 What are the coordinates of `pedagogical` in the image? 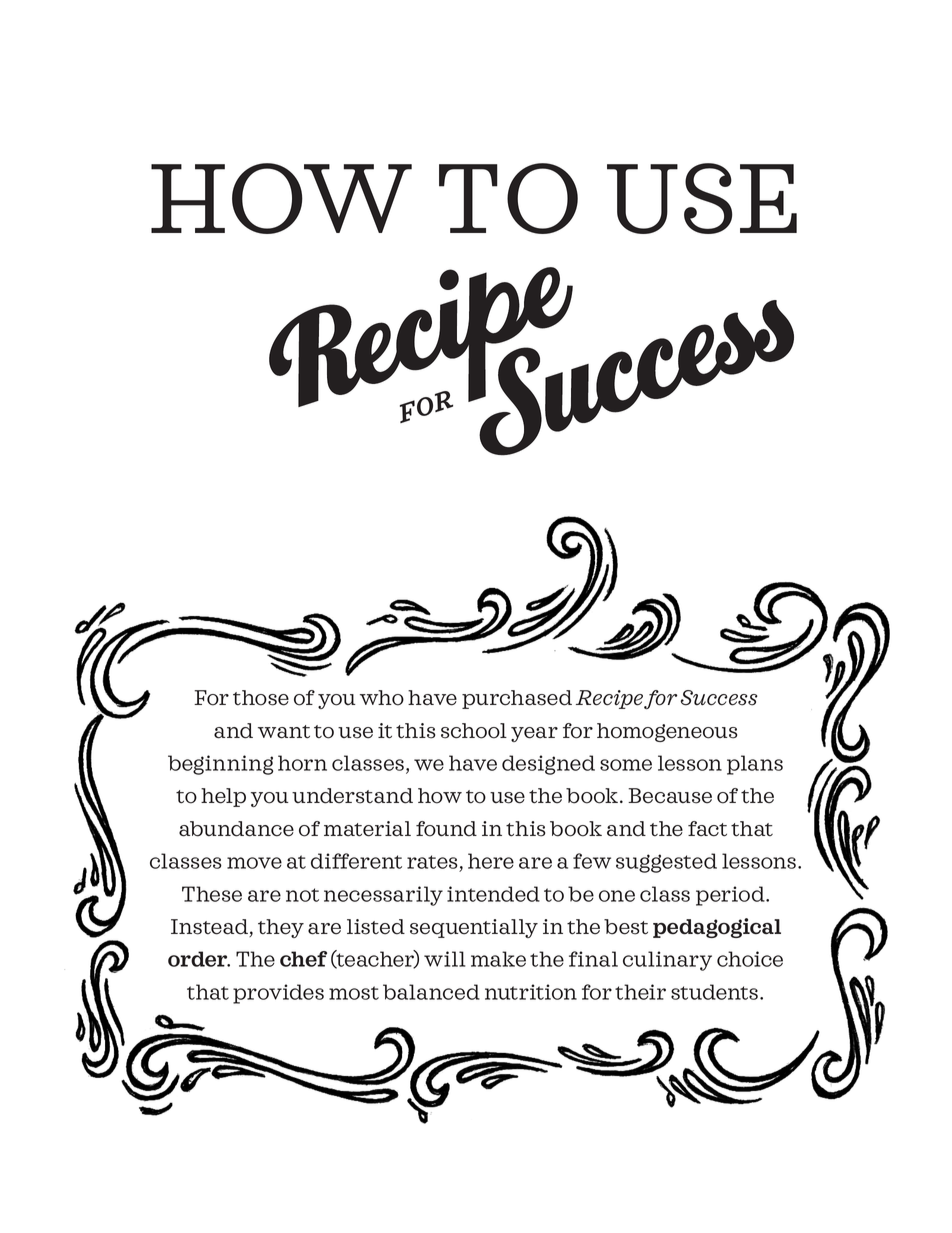 It's located at (717, 928).
